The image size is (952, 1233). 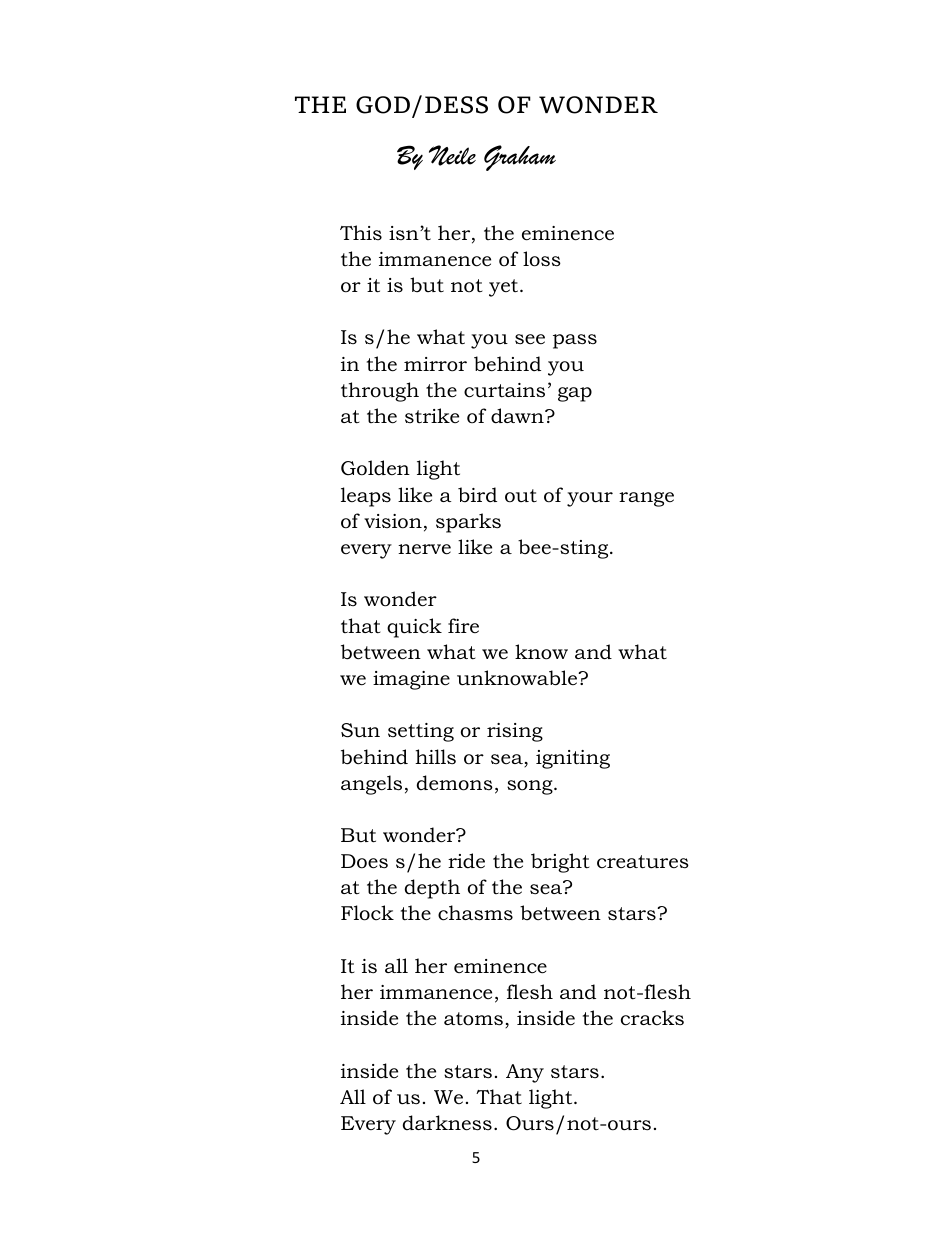 I want to click on This, so click(x=361, y=232).
